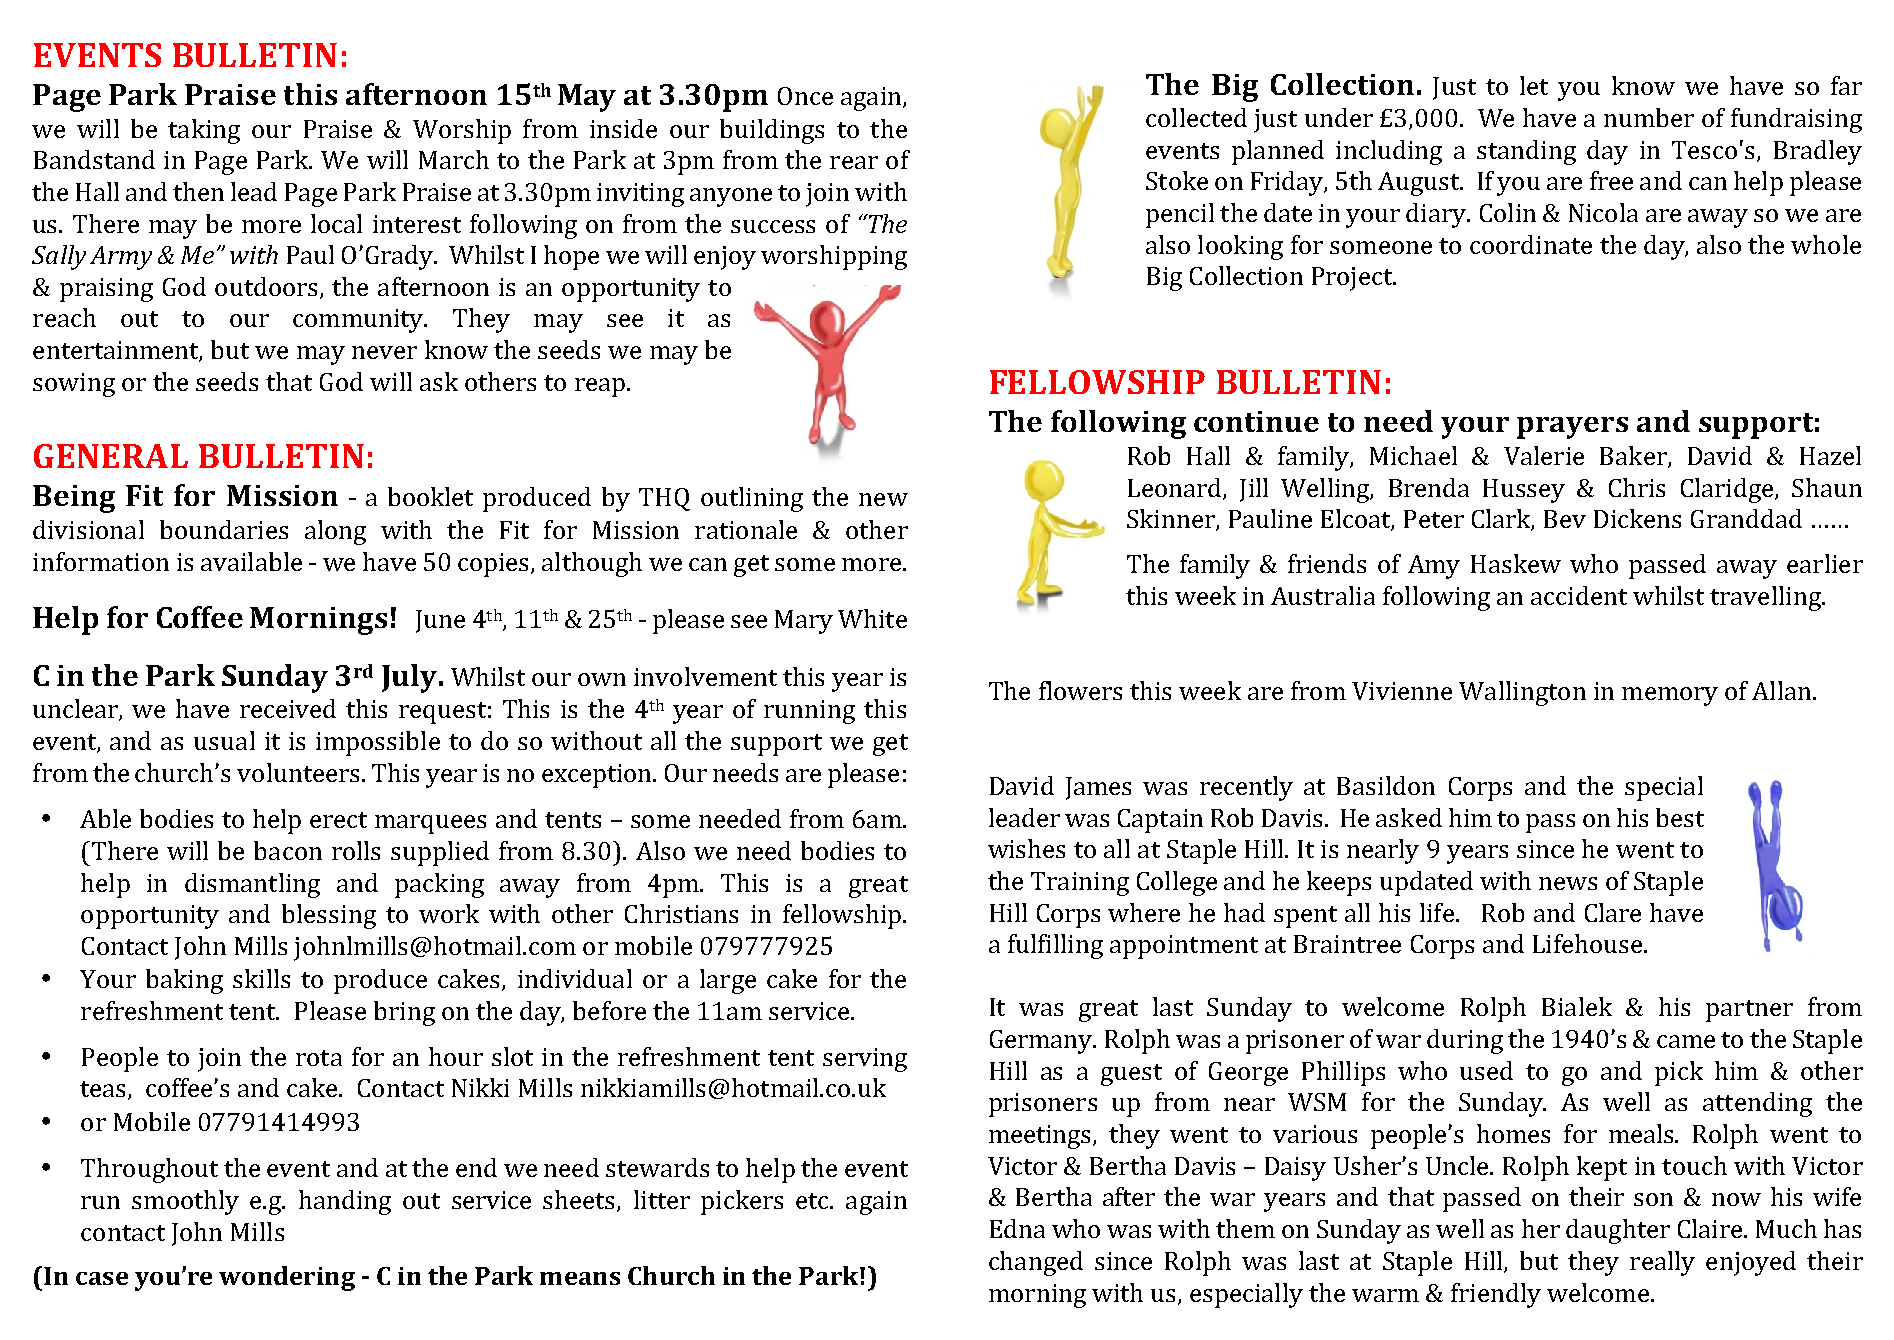 The width and height of the document is (1894, 1340). Describe the element at coordinates (1246, 788) in the document. I see `recently` at that location.
